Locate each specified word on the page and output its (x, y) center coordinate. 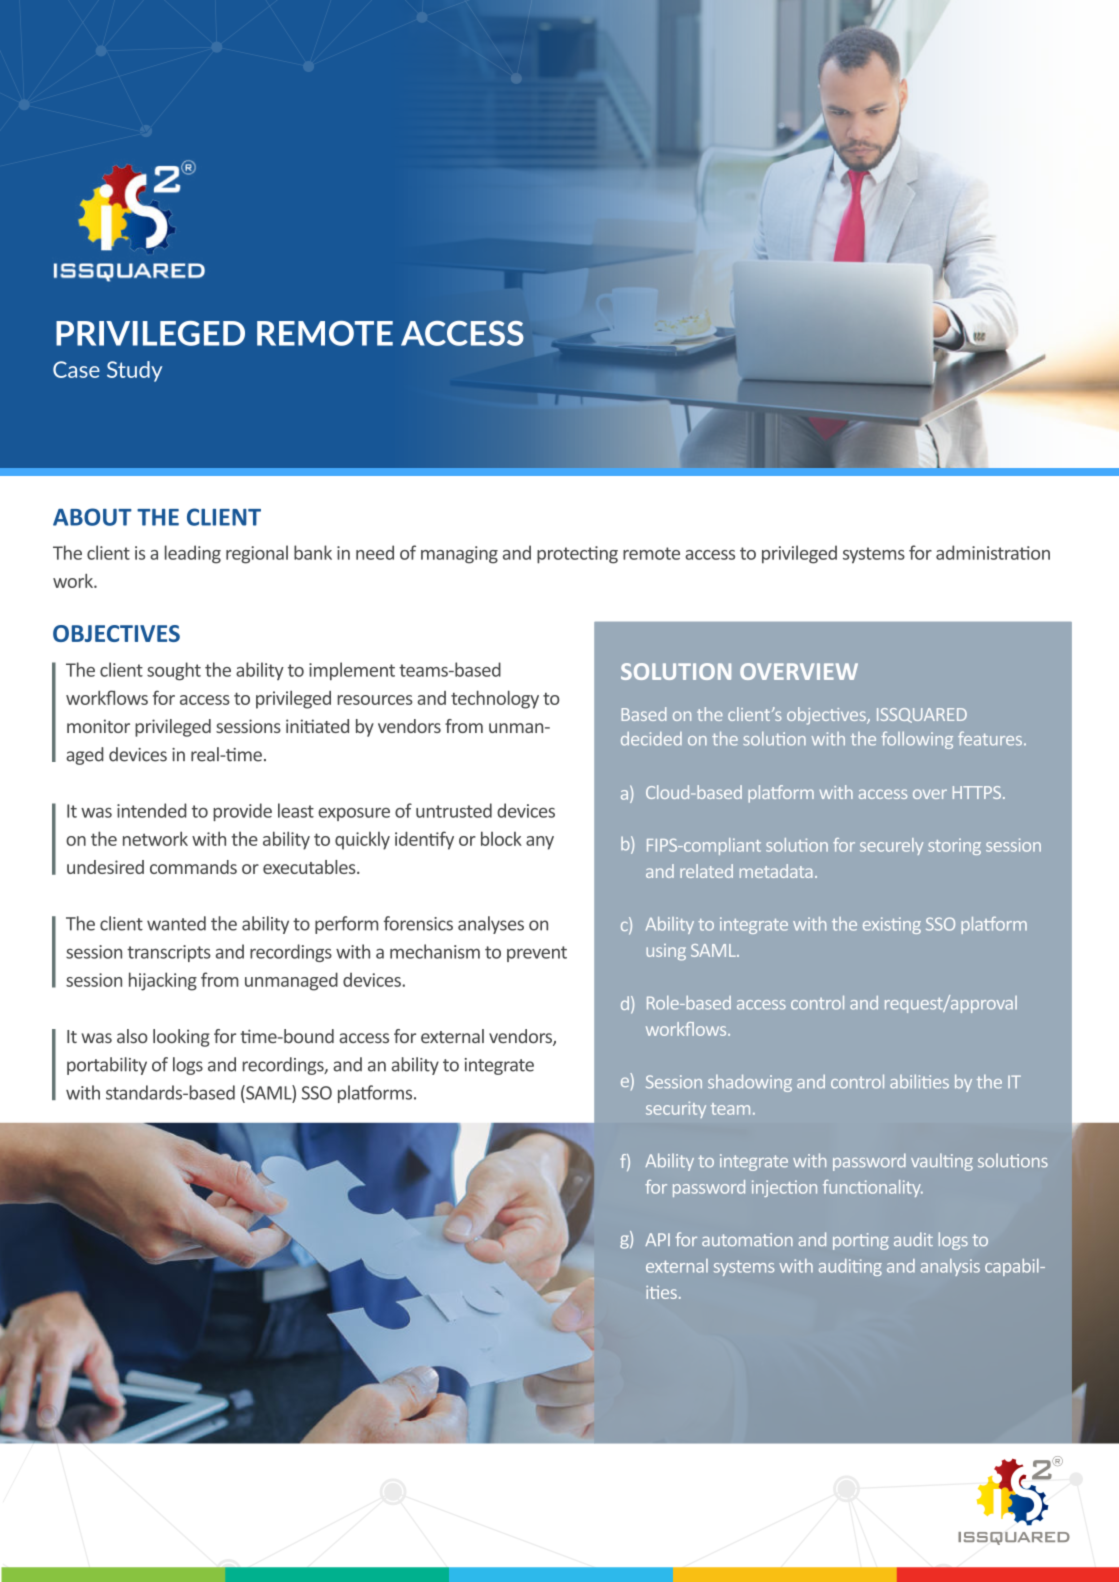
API (657, 1239)
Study (134, 371)
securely (891, 846)
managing (459, 555)
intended (151, 810)
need (375, 552)
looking (181, 1038)
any (540, 843)
